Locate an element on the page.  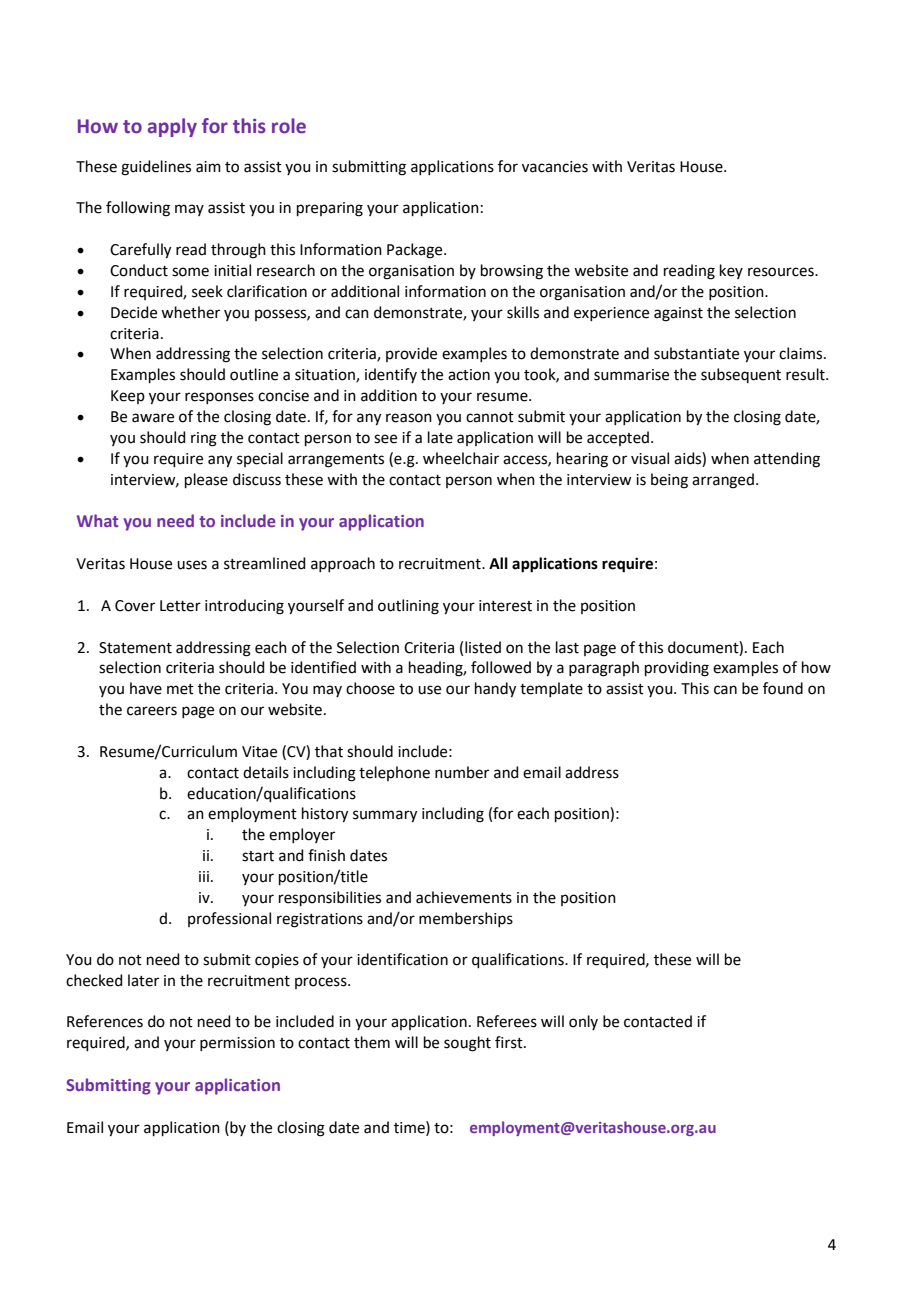
providing is located at coordinates (677, 669).
